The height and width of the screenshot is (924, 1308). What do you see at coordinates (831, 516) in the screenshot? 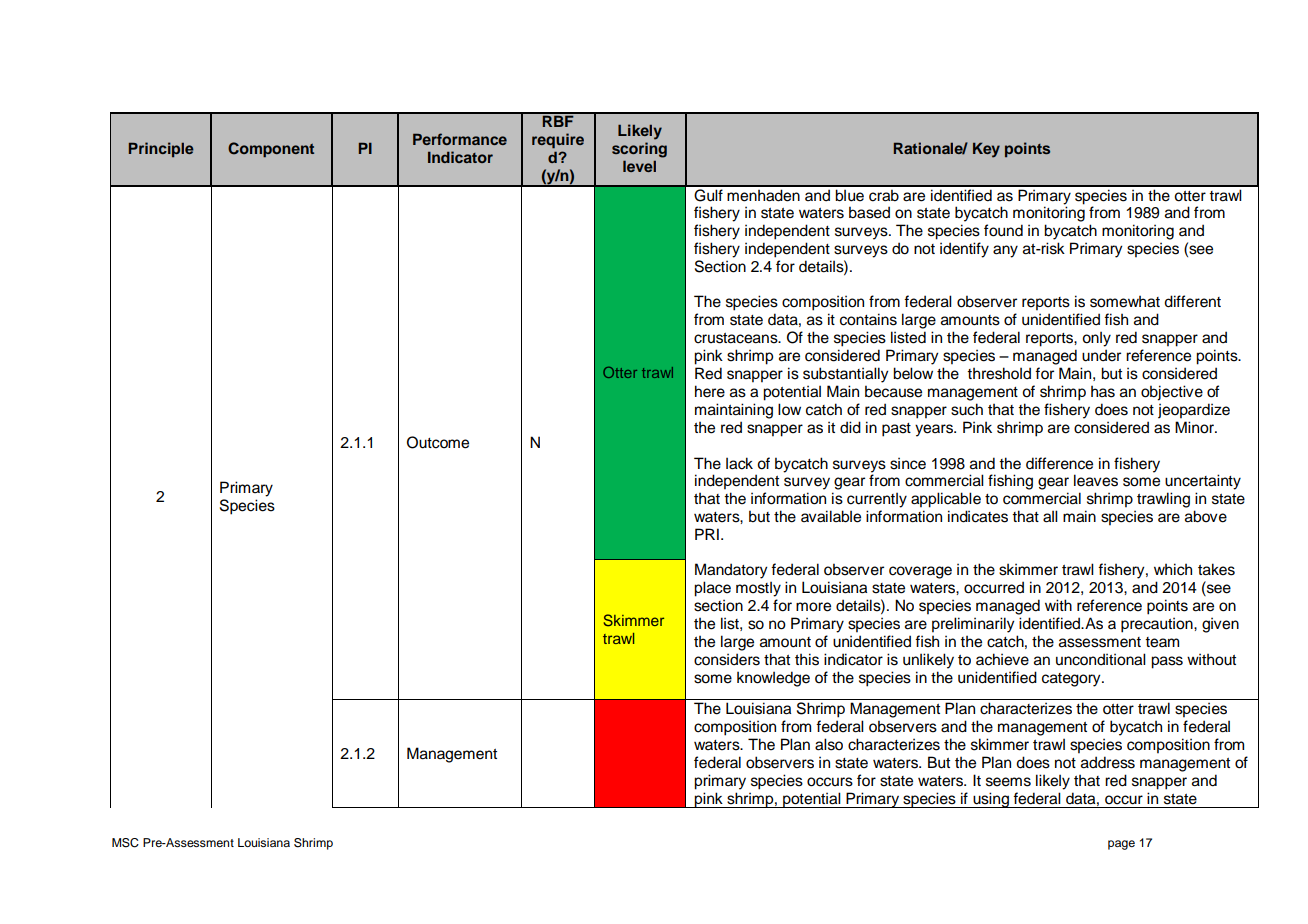
I see `available` at bounding box center [831, 516].
